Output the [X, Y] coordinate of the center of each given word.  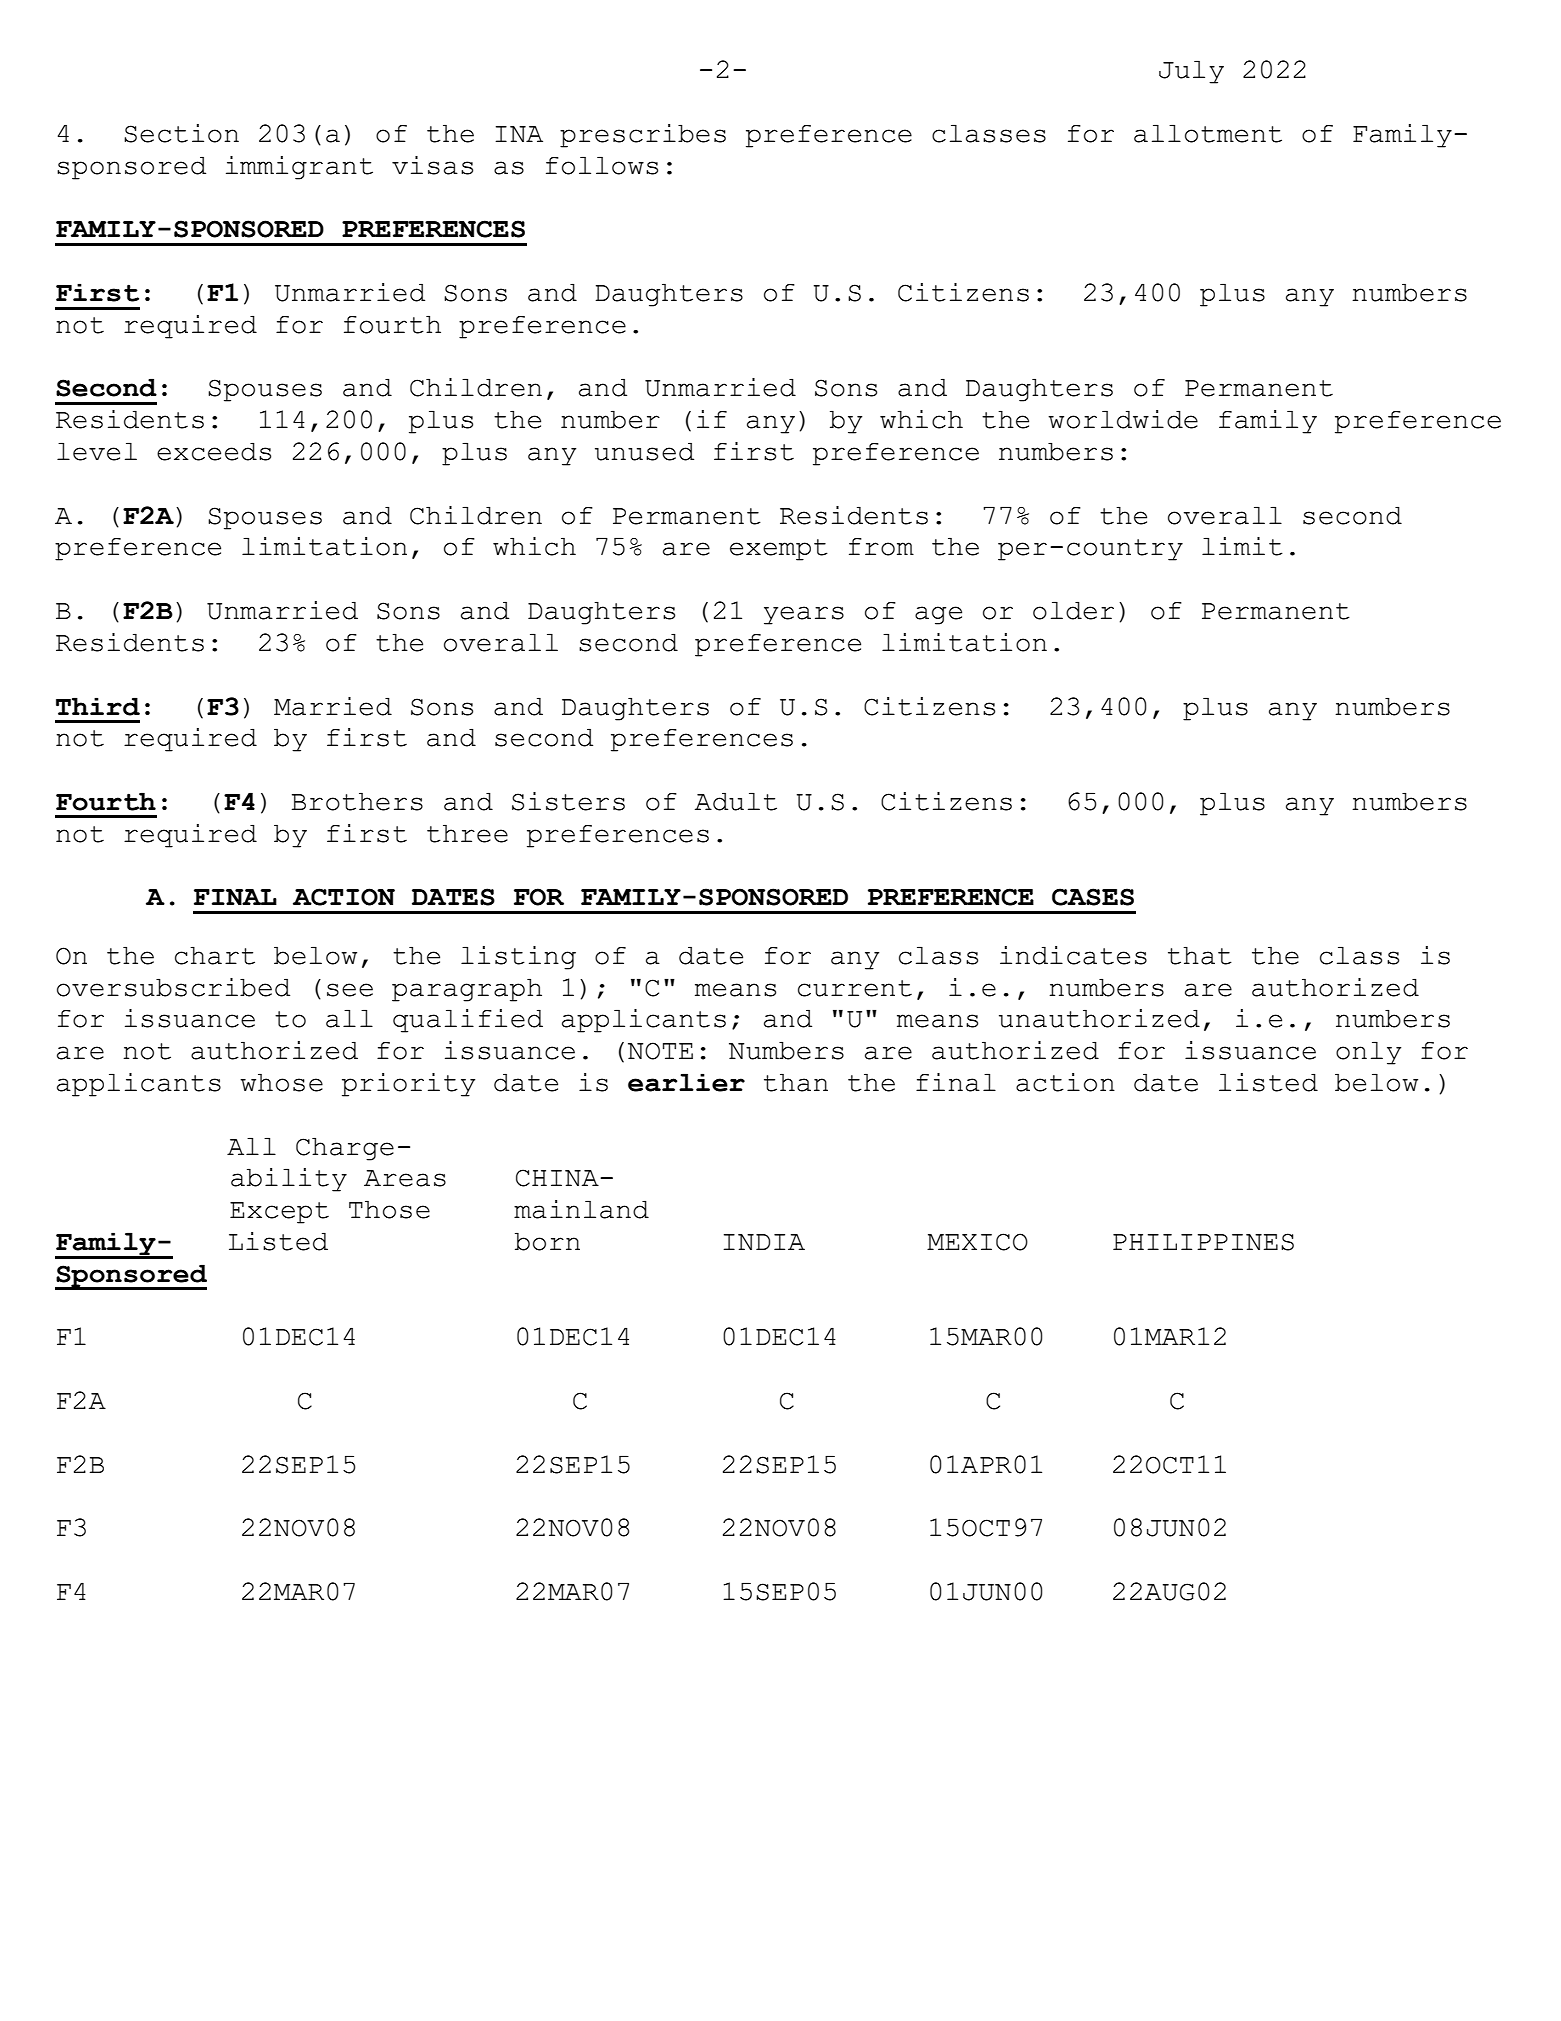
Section [181, 133]
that [1200, 955]
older [1073, 610]
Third [98, 706]
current [855, 988]
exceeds [214, 451]
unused [644, 451]
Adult [736, 801]
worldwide [1123, 419]
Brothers [357, 801]
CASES [1093, 897]
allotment [1208, 133]
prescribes [643, 136]
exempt [779, 550]
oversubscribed [173, 987]
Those [389, 1209]
